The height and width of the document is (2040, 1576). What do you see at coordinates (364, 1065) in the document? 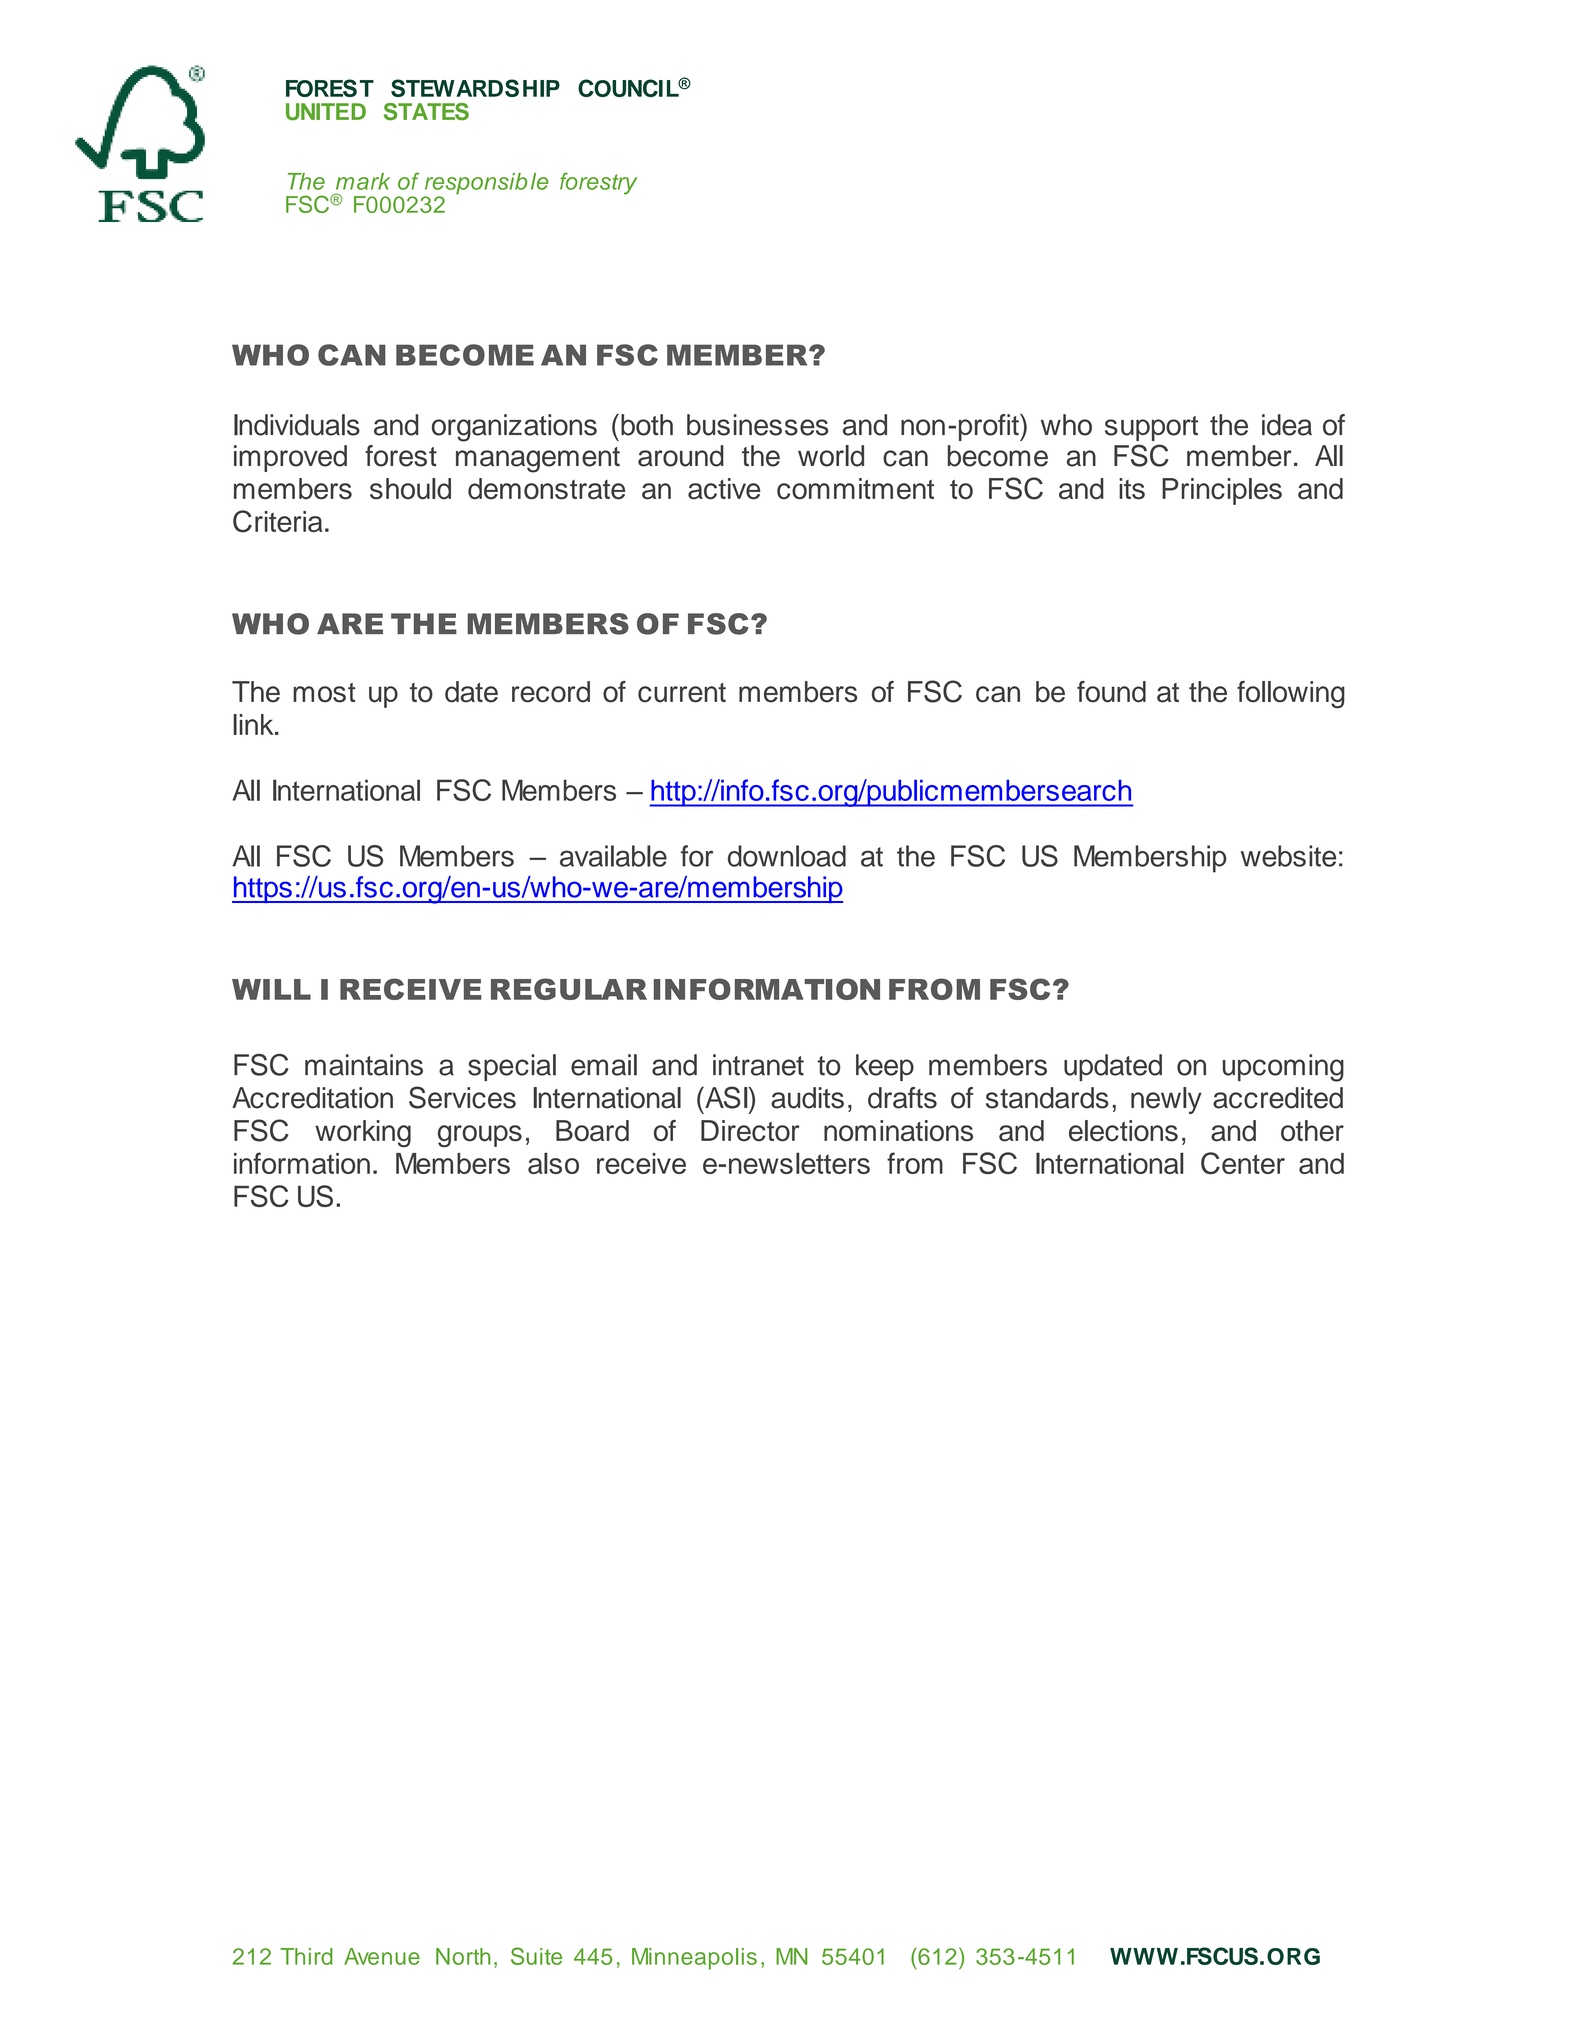
I see `maintains` at bounding box center [364, 1065].
